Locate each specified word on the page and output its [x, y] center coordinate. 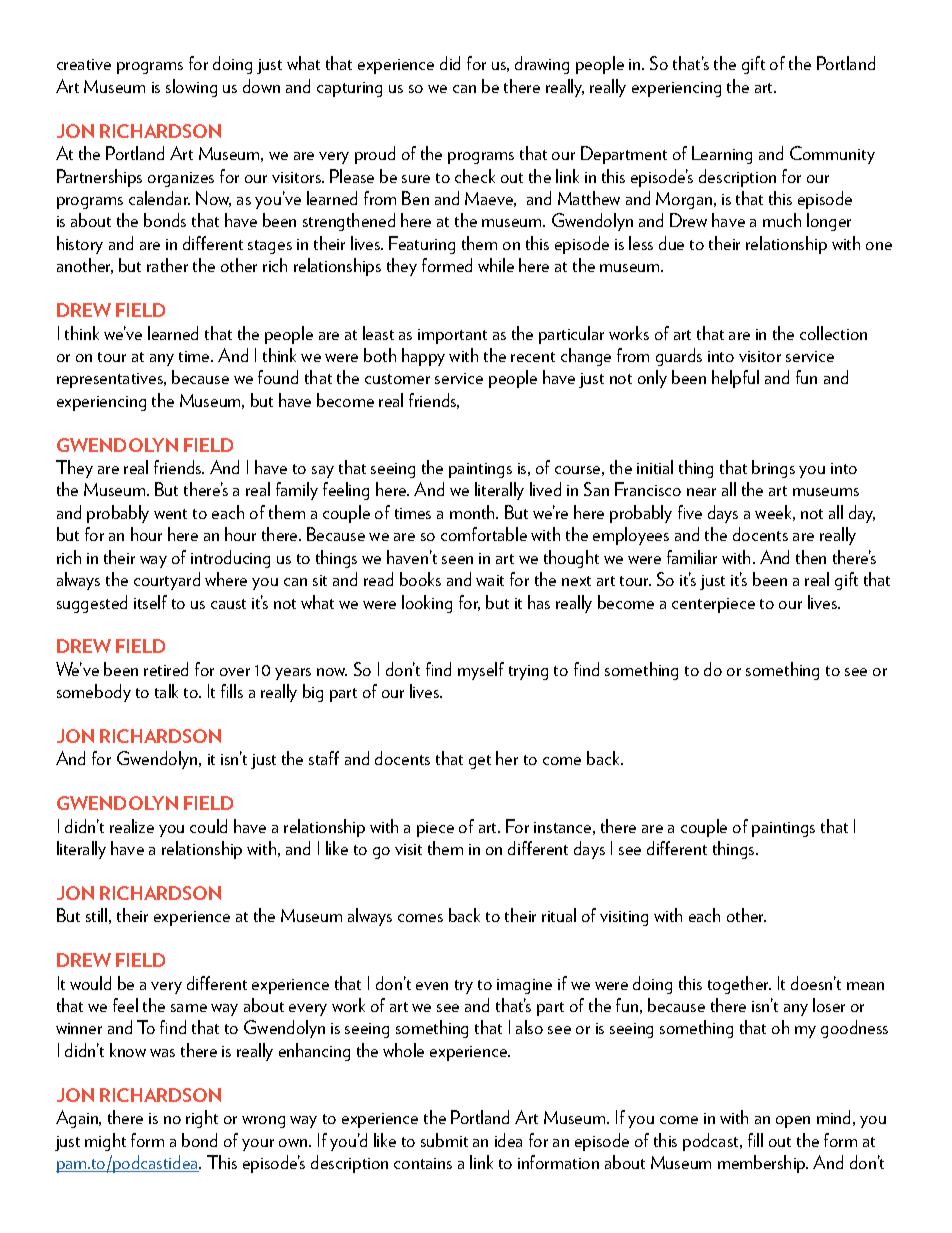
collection [833, 333]
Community [832, 155]
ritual [559, 915]
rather [167, 265]
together [739, 985]
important [452, 336]
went [170, 514]
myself [481, 671]
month [473, 512]
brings [773, 469]
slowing [191, 88]
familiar [692, 557]
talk [166, 691]
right [202, 1119]
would [90, 983]
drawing [542, 65]
